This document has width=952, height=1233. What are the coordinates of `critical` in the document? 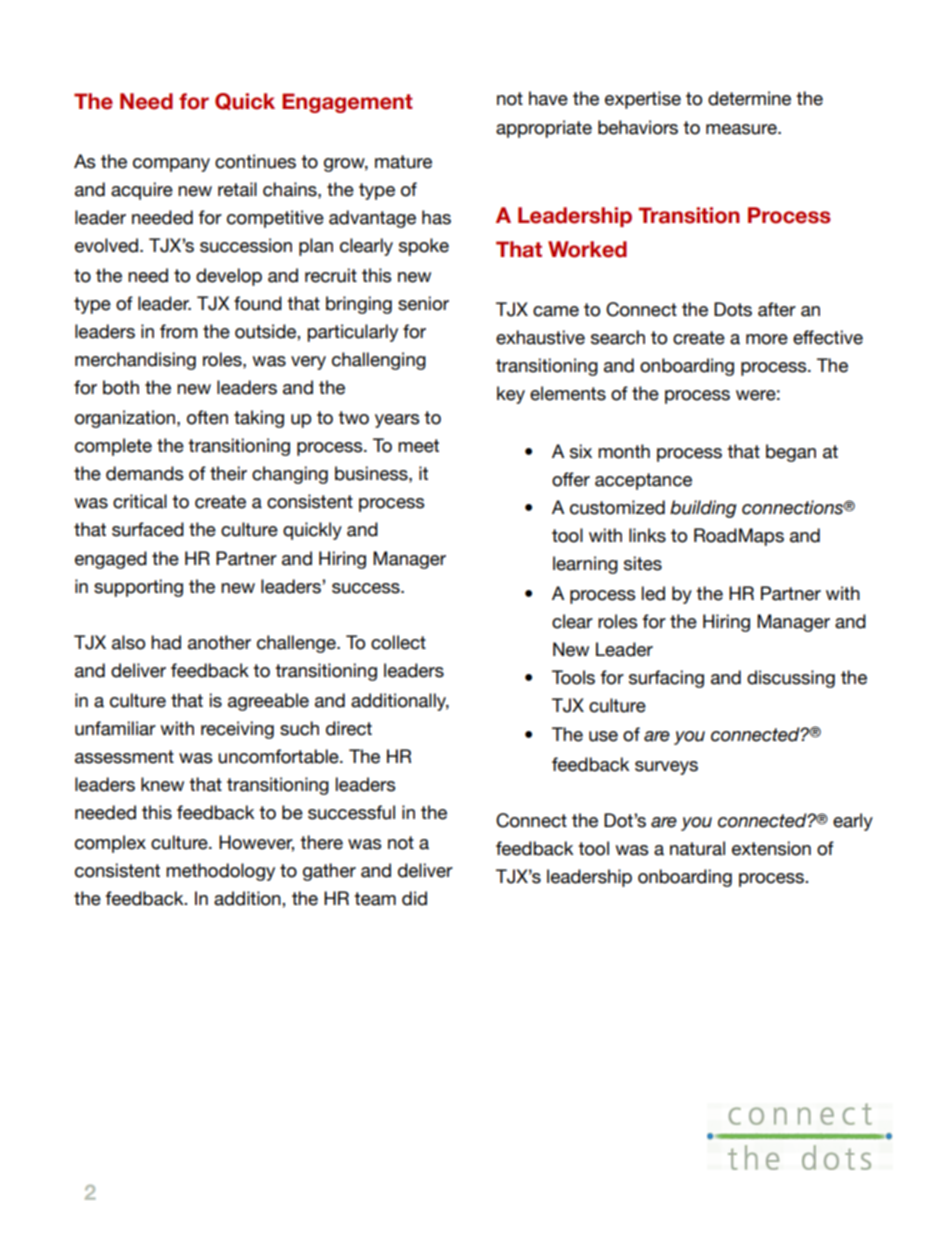 It's located at (140, 501).
